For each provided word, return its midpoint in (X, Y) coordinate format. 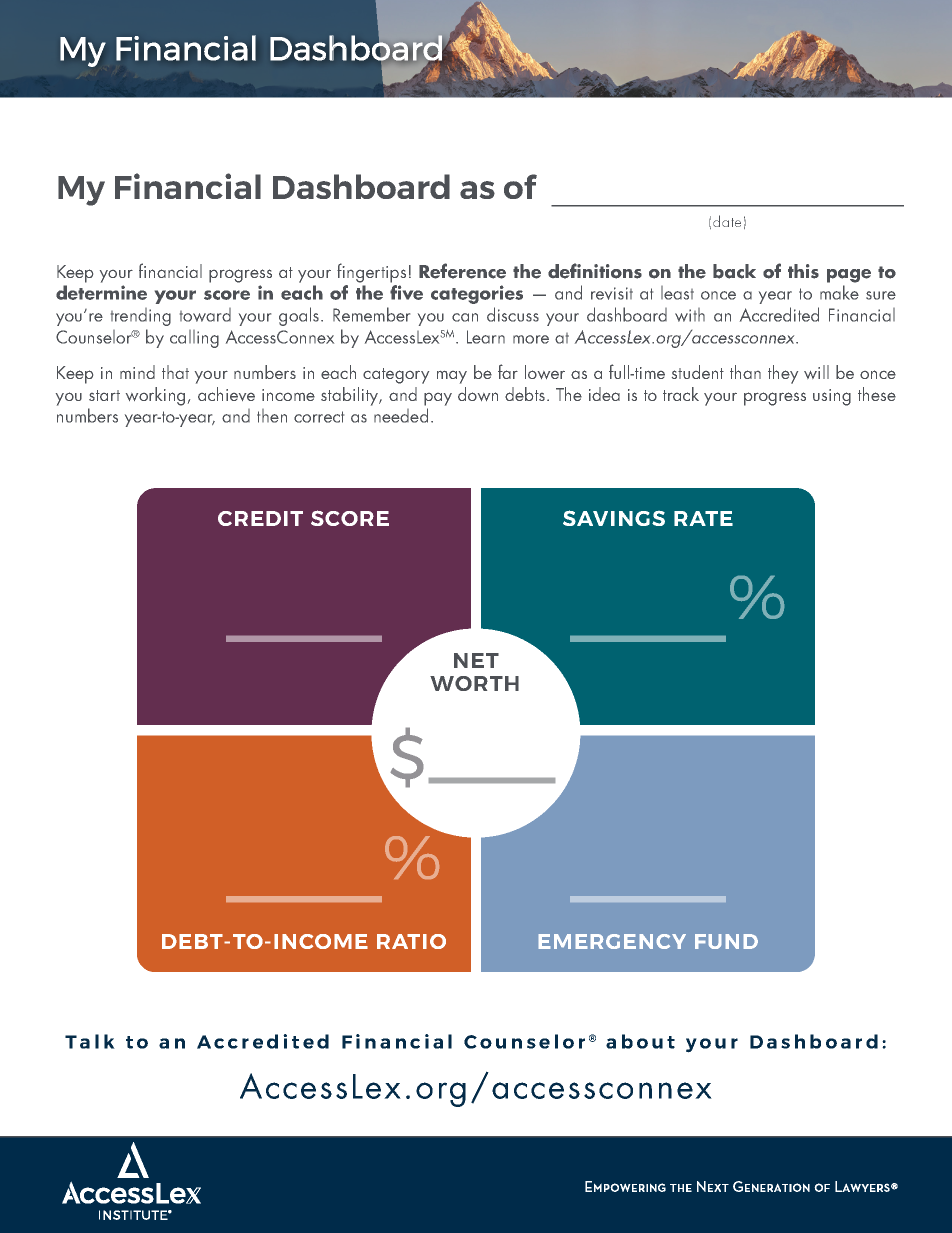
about (640, 1041)
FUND (726, 941)
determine (101, 292)
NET (476, 660)
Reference (462, 271)
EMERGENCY (612, 941)
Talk (90, 1041)
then (272, 416)
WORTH (474, 683)
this (803, 271)
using (832, 397)
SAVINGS (614, 518)
